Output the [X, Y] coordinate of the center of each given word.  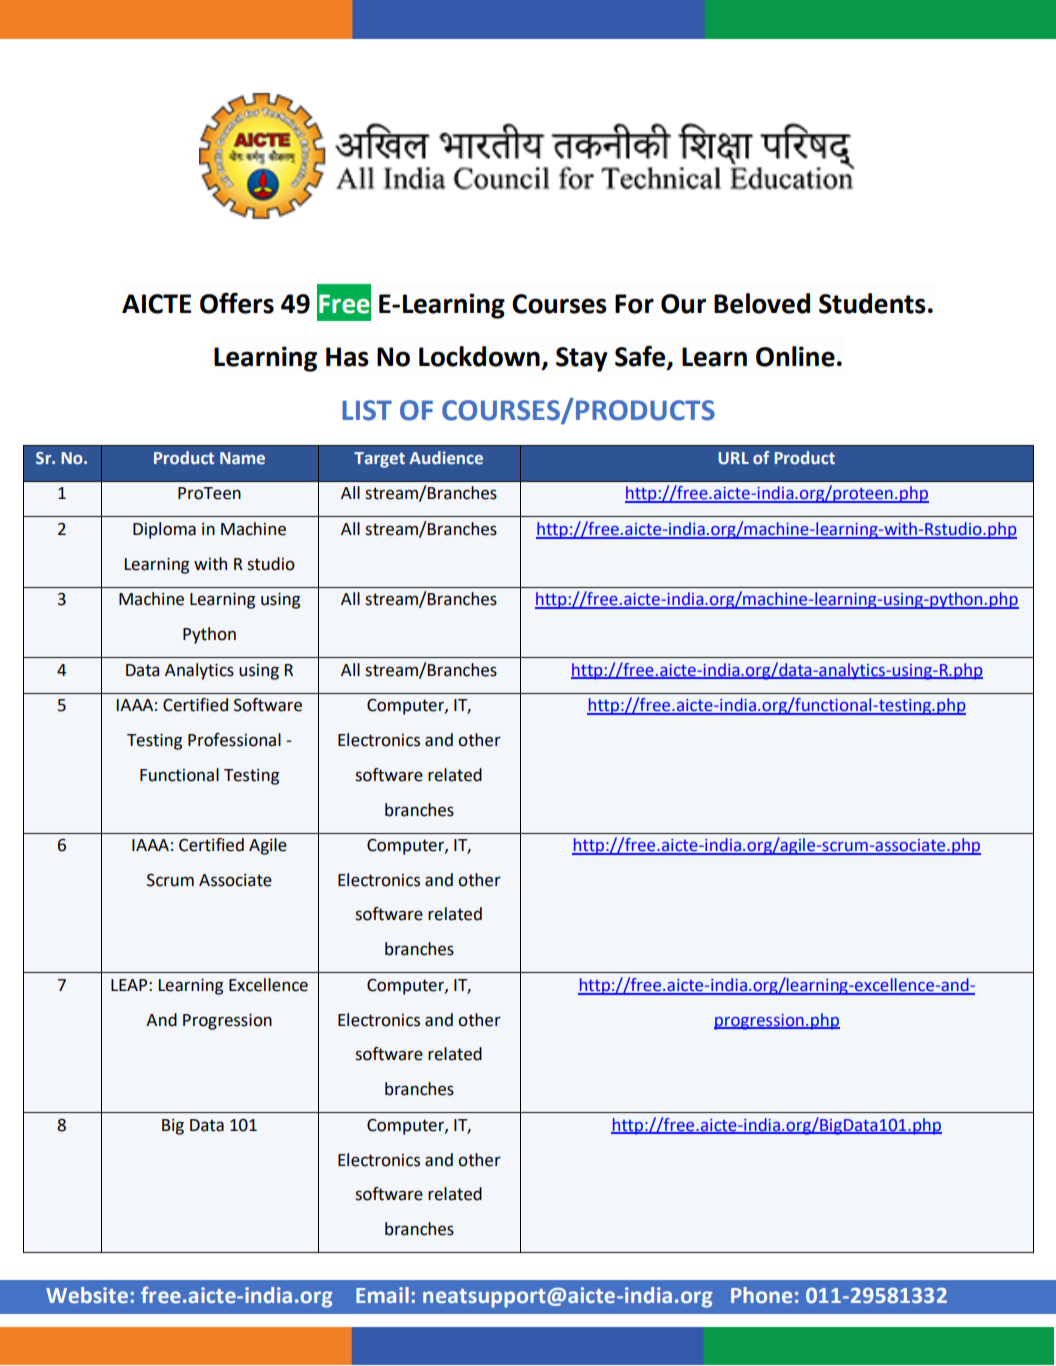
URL [733, 458]
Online [795, 356]
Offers [237, 303]
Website [87, 1295]
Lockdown [479, 356]
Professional [234, 740]
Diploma [164, 530]
